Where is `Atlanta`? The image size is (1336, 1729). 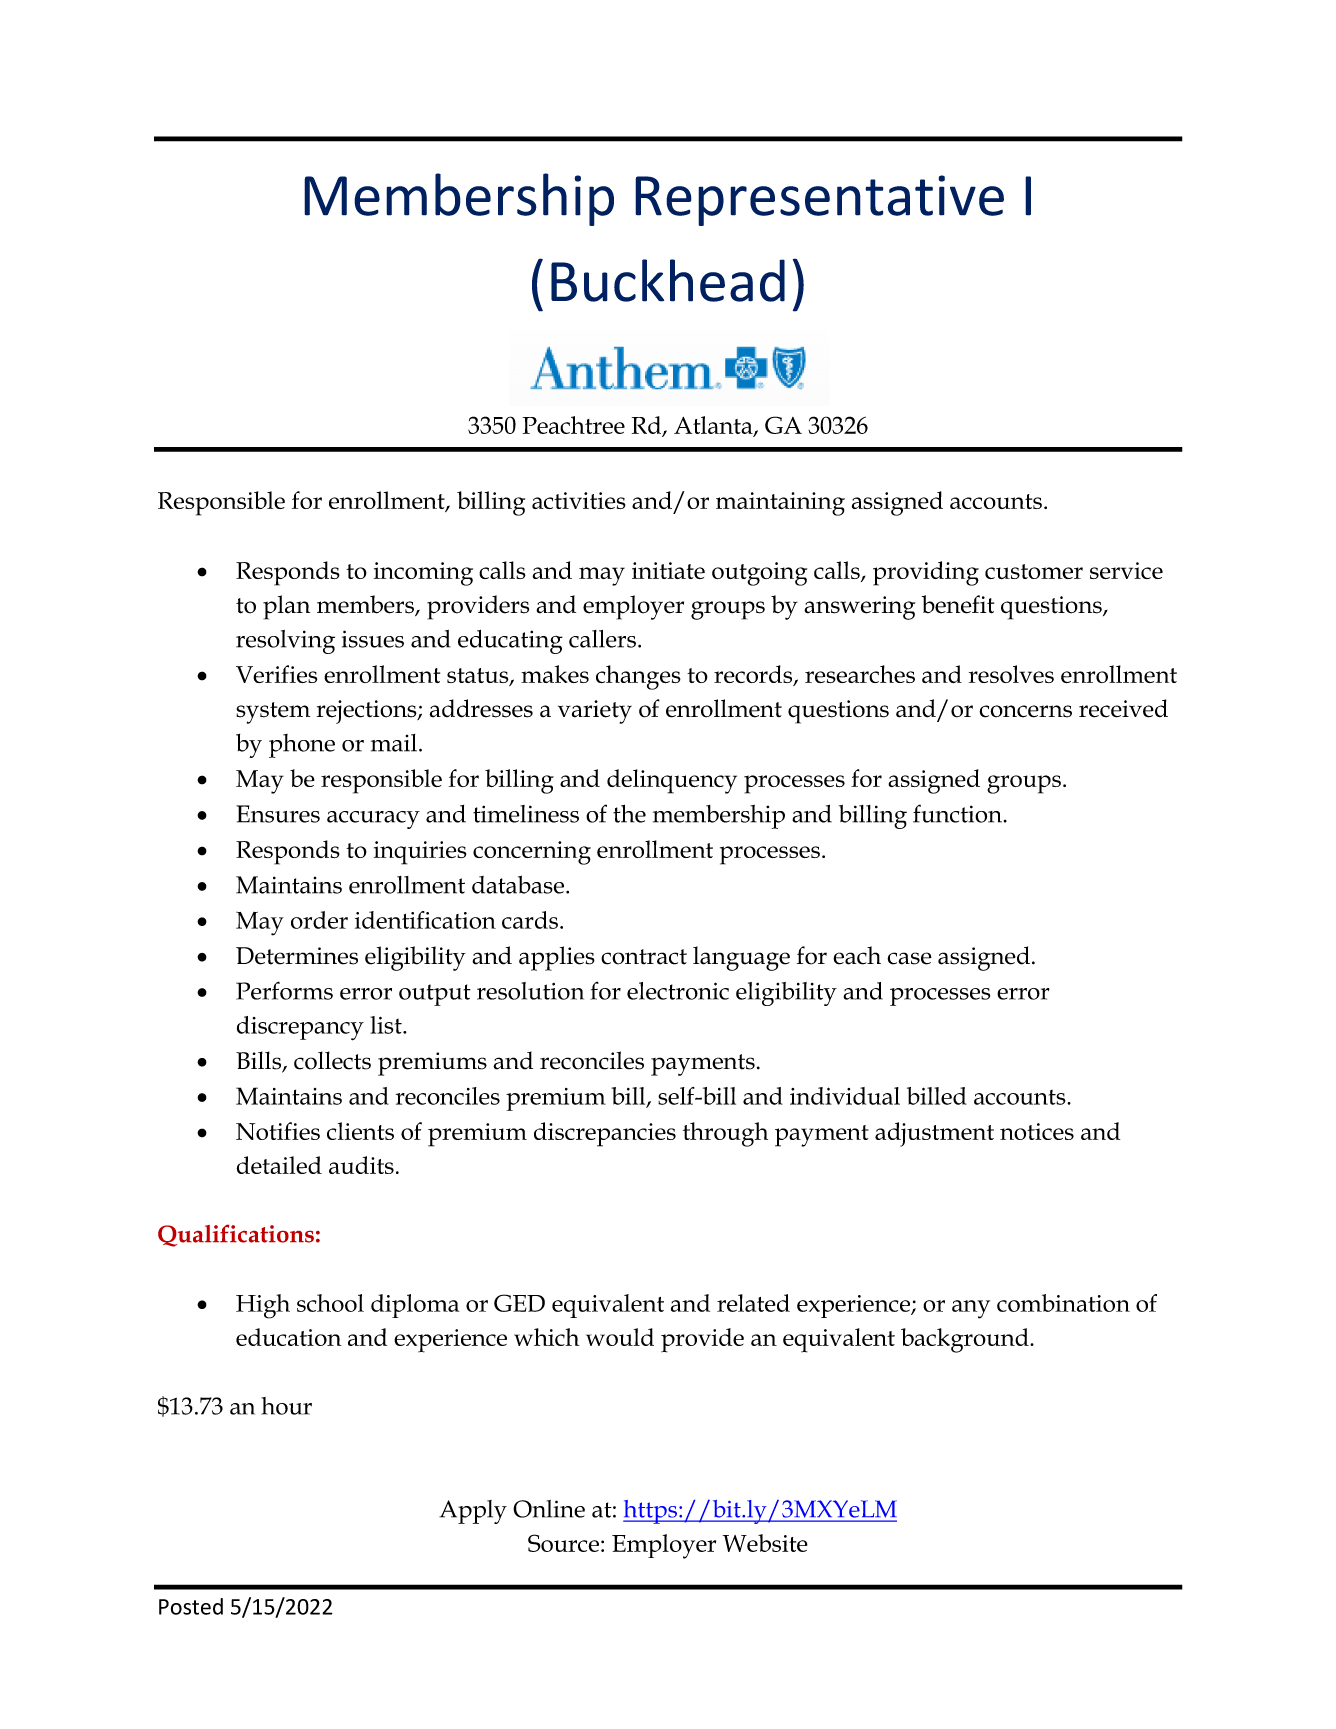 Atlanta is located at coordinates (714, 426).
